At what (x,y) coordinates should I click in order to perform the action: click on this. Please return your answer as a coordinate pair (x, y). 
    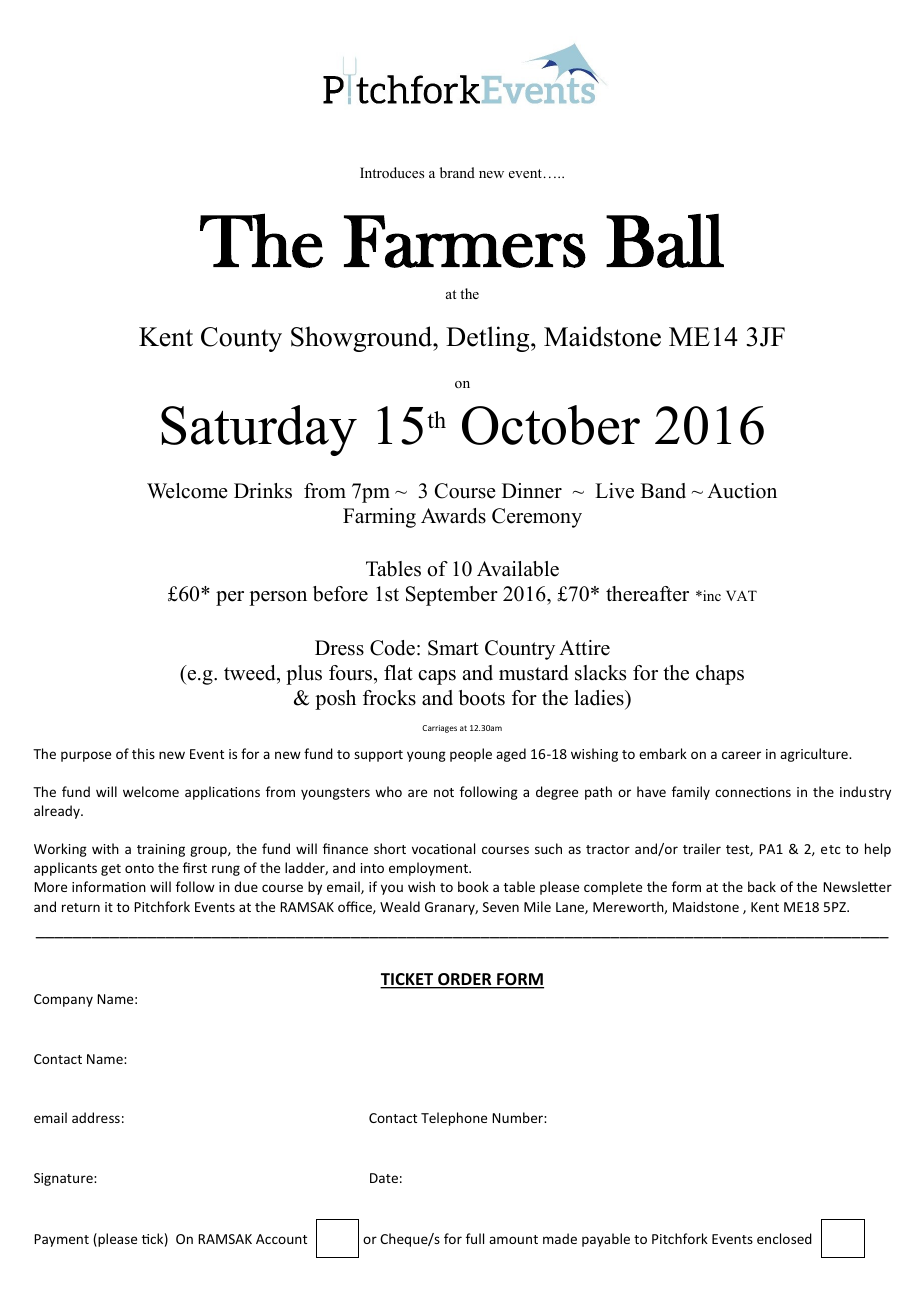
    Looking at the image, I should click on (143, 753).
